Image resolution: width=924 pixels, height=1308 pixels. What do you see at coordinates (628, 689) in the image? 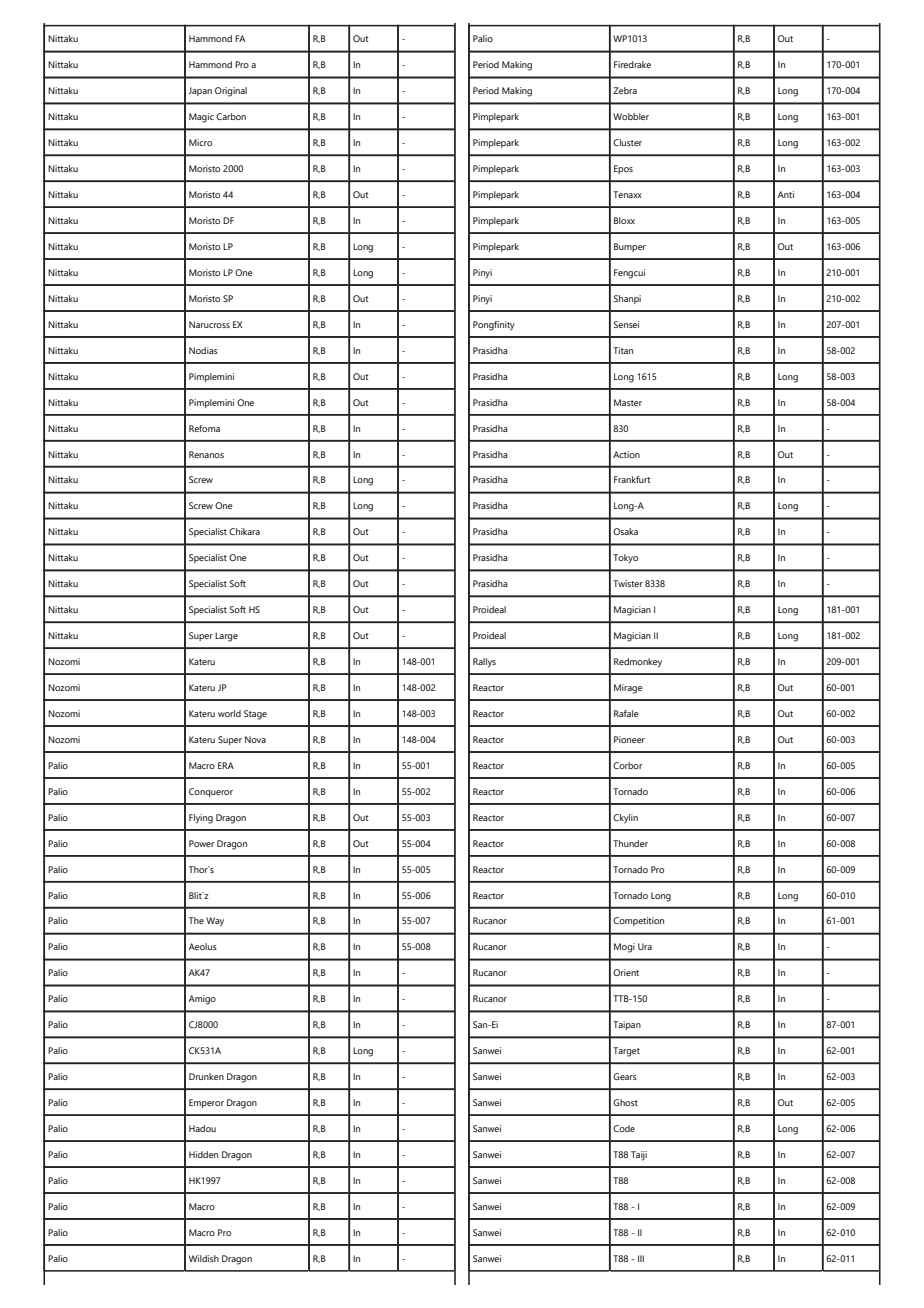
I see `Mirage` at bounding box center [628, 689].
